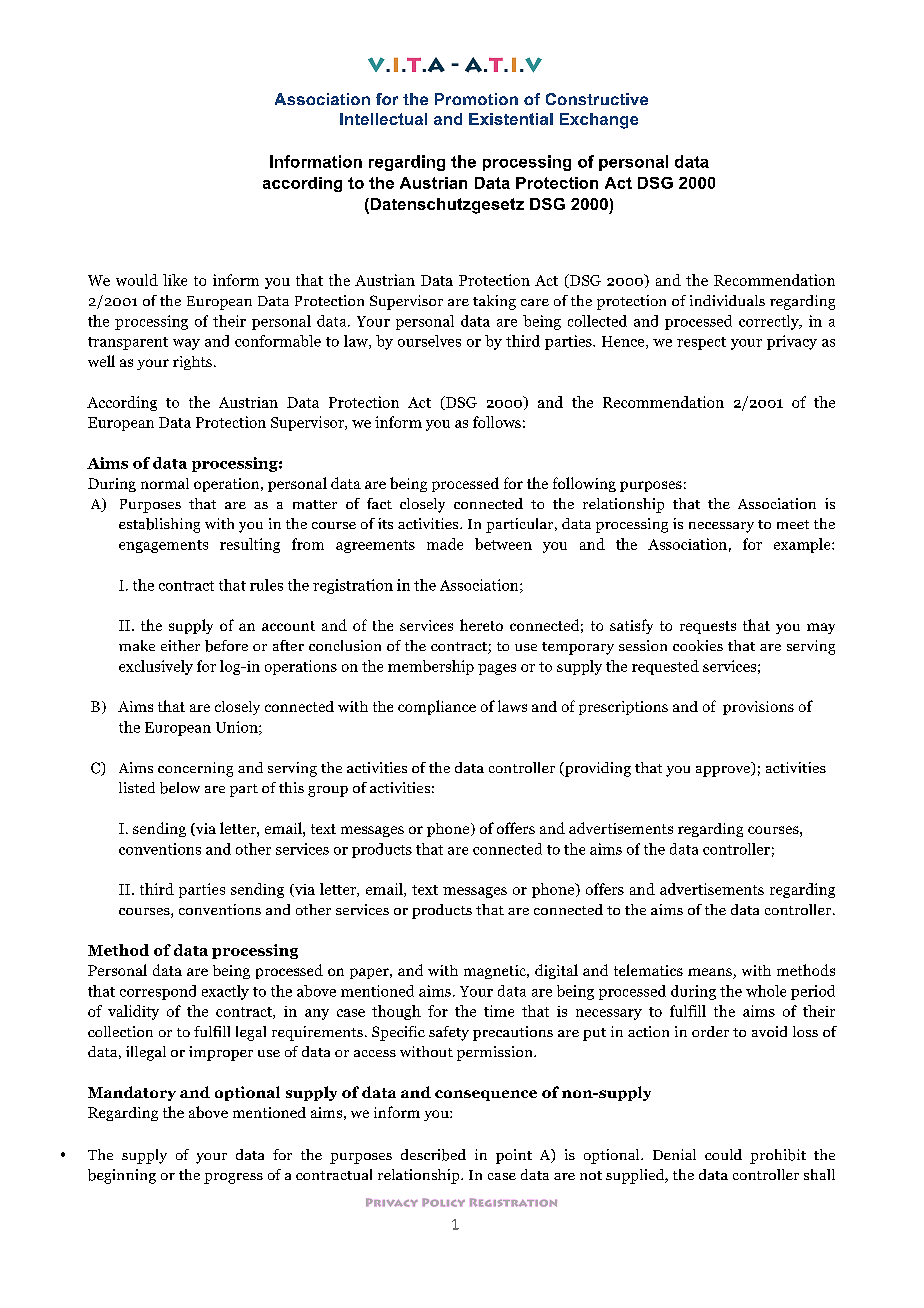  Describe the element at coordinates (708, 627) in the document. I see `requests` at that location.
